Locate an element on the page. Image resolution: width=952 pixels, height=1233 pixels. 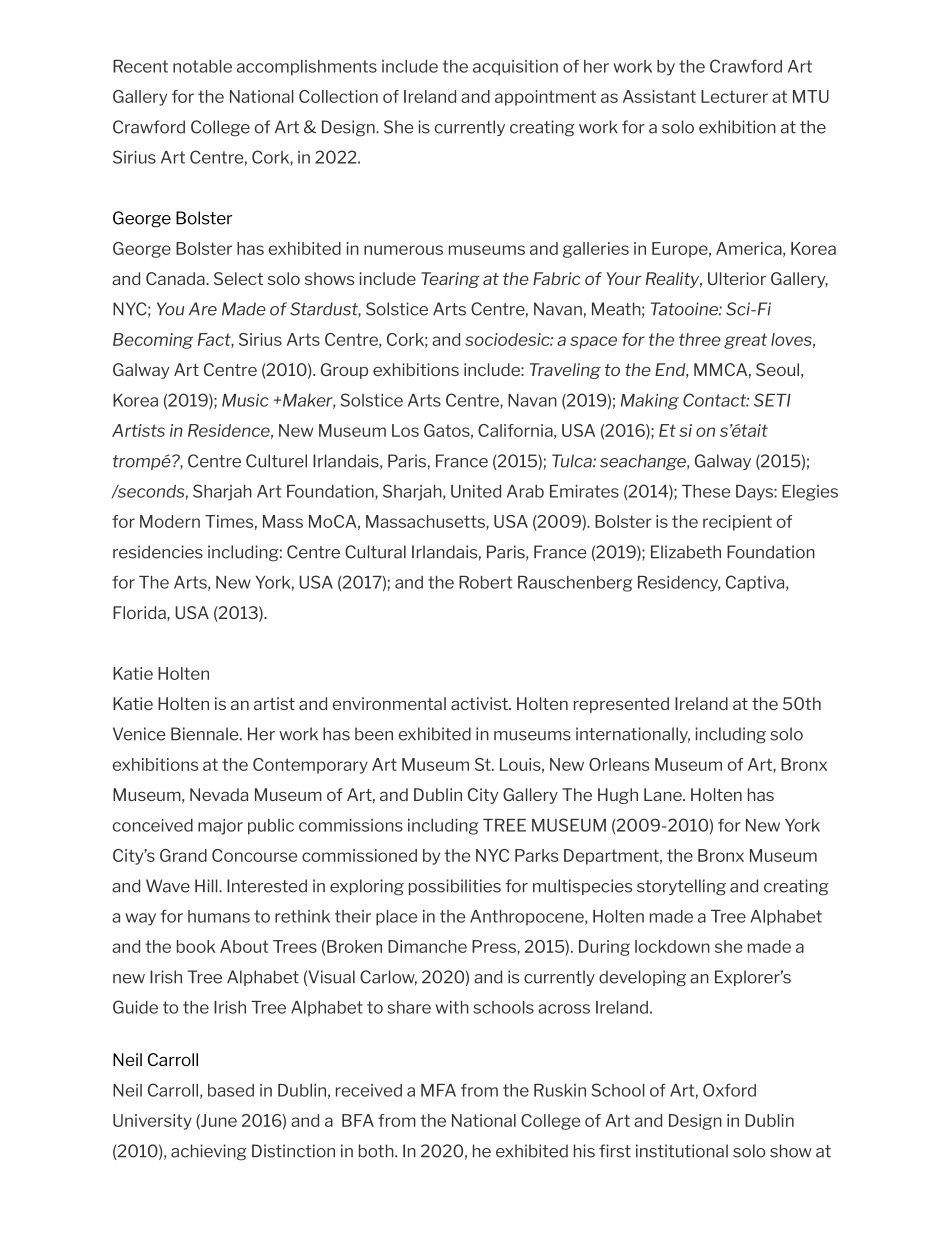
Residency is located at coordinates (679, 584).
